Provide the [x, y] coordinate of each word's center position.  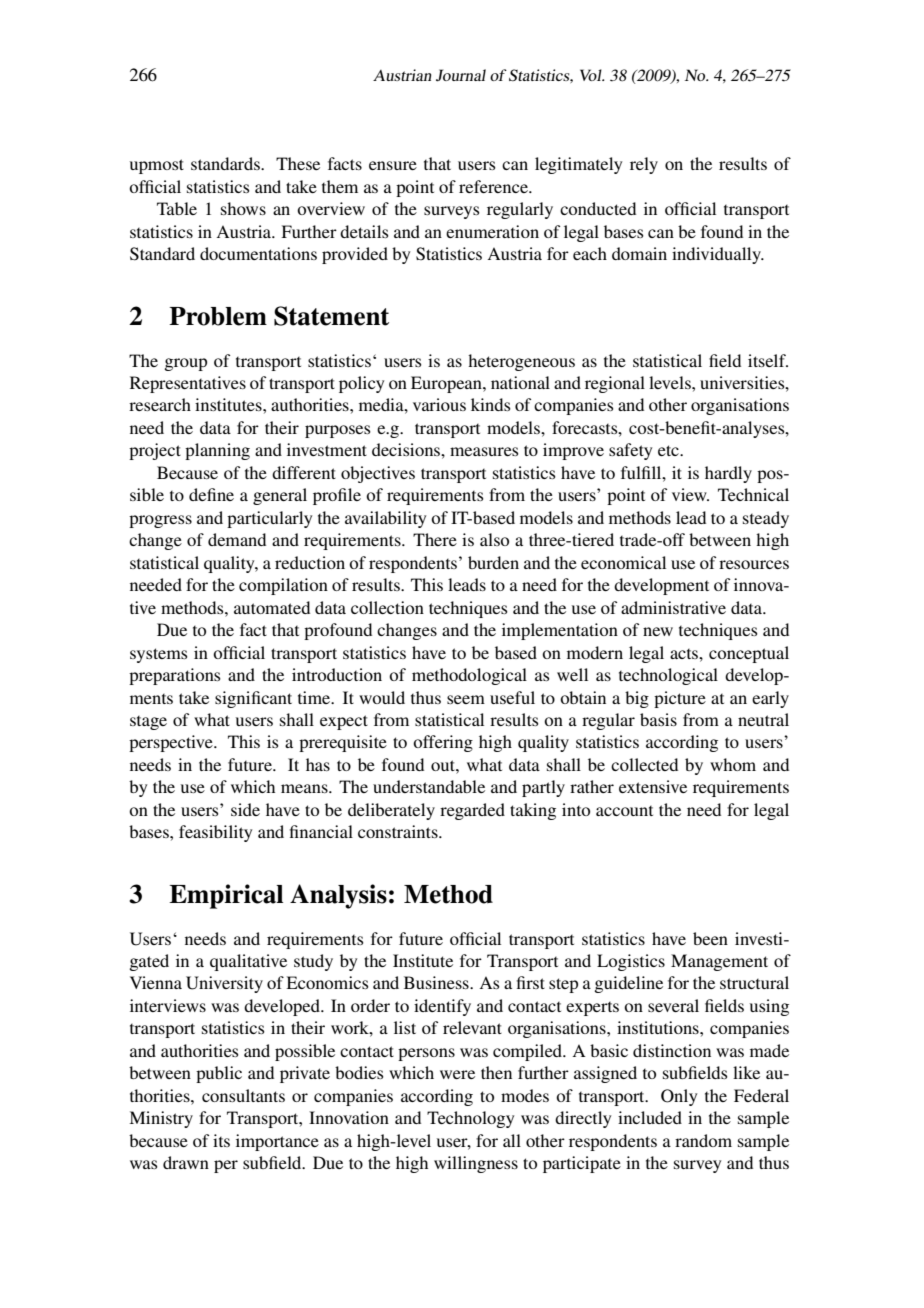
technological [668, 676]
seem [466, 699]
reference [494, 186]
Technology [470, 1119]
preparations [175, 676]
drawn [186, 1162]
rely [644, 165]
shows [243, 208]
